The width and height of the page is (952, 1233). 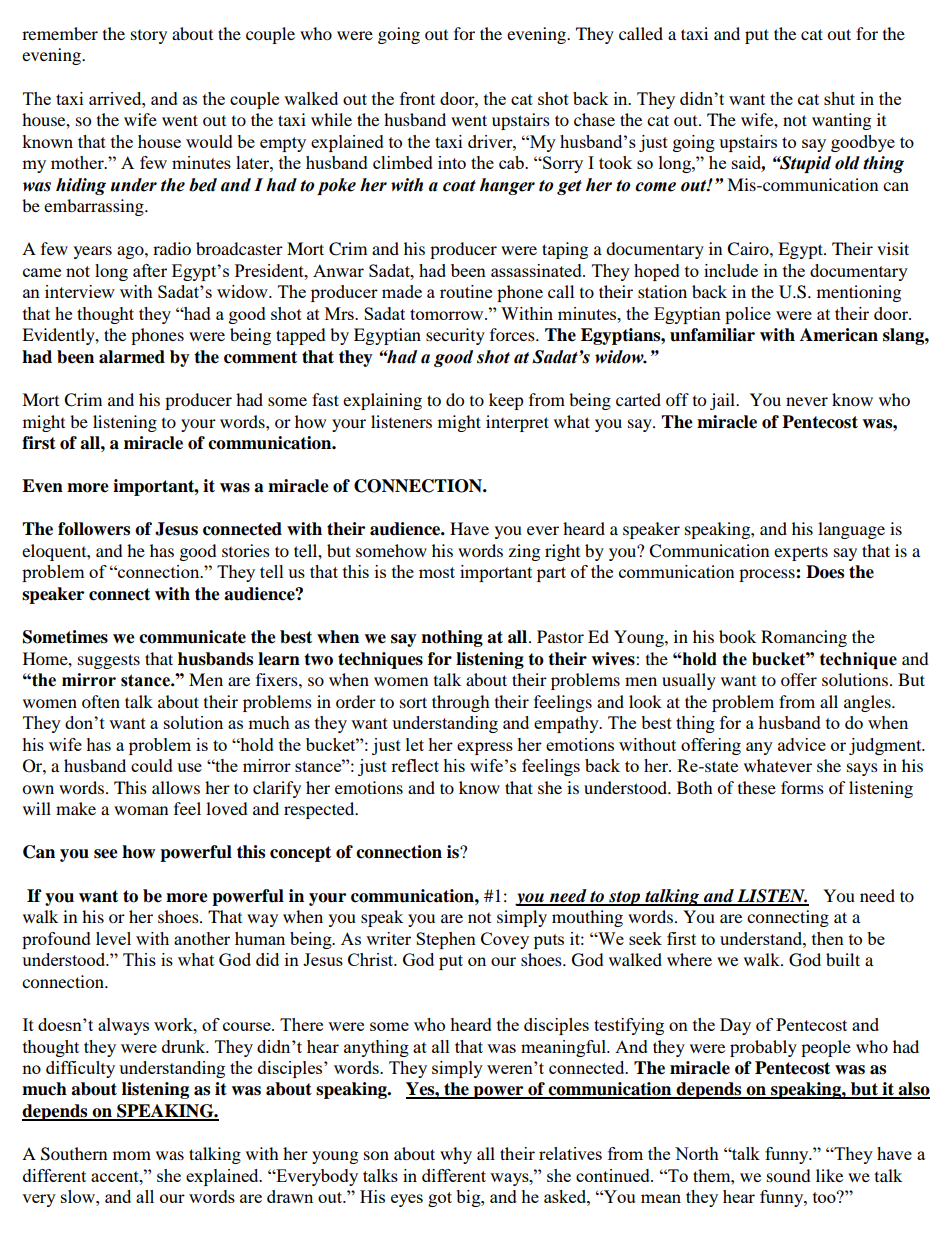 I want to click on front, so click(x=417, y=98).
